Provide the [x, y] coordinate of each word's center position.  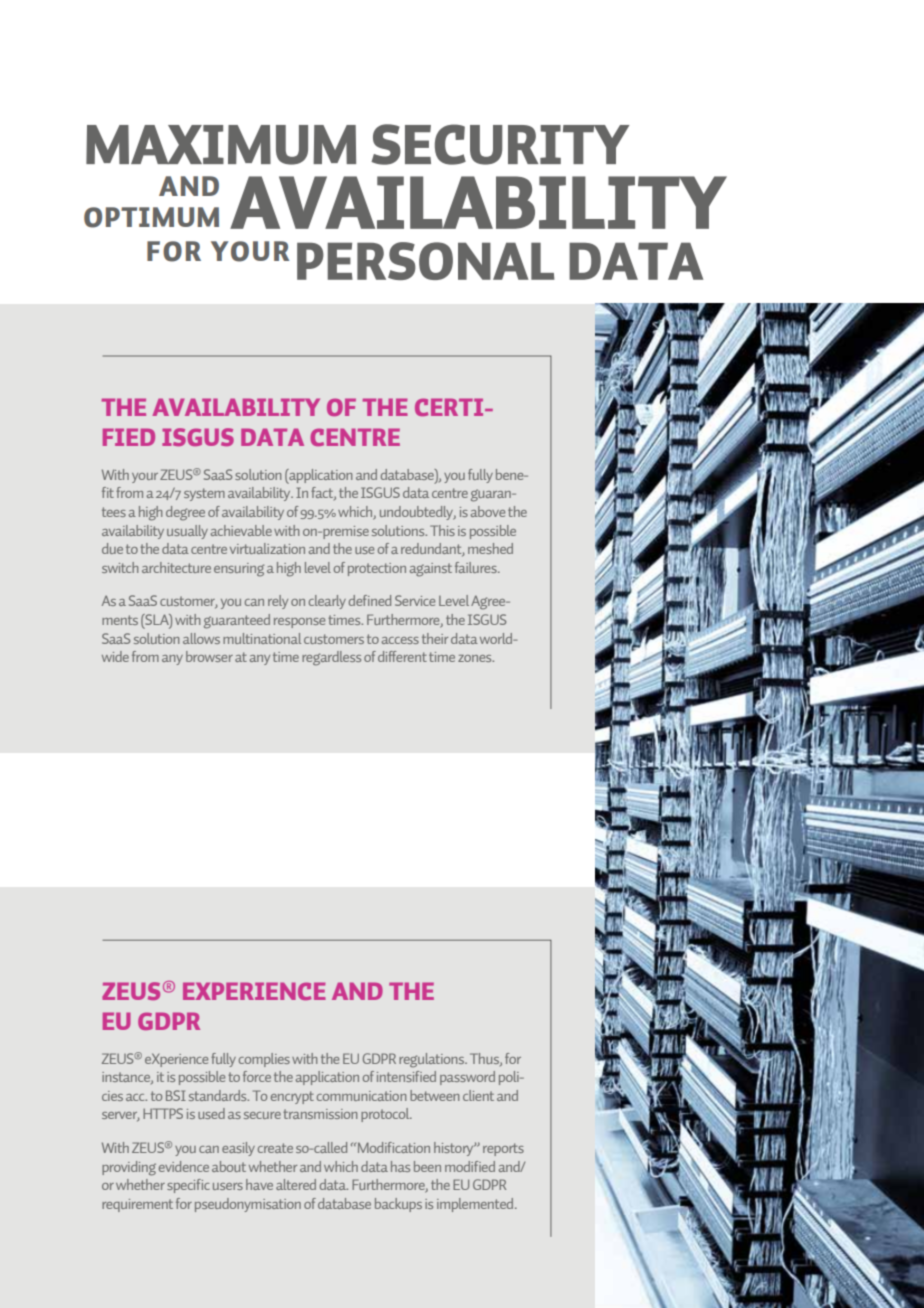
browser [209, 656]
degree [185, 513]
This [442, 530]
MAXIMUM [221, 145]
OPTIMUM [151, 217]
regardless [331, 658]
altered [296, 1184]
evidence [184, 1166]
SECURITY [500, 144]
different [402, 656]
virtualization [267, 548]
